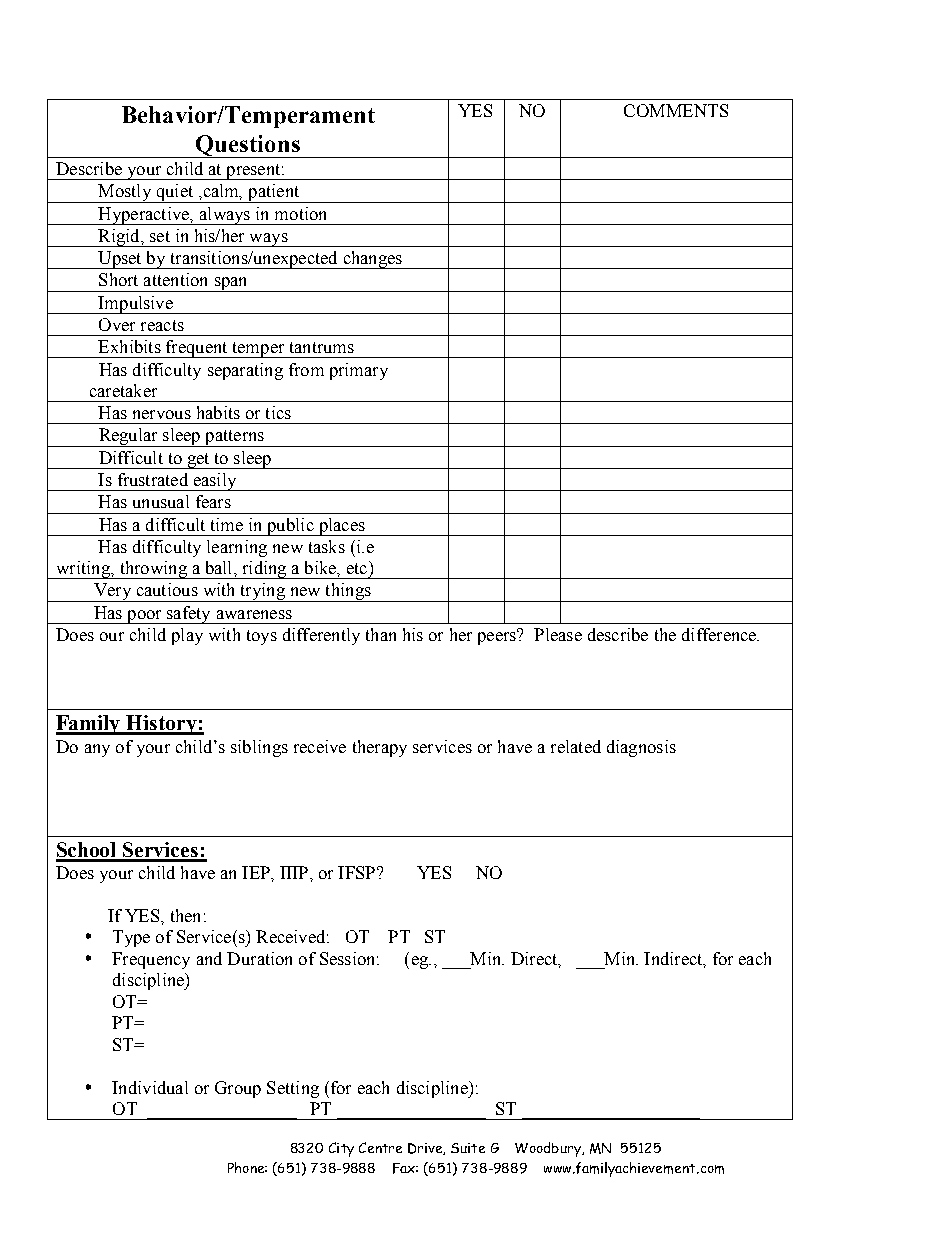  Describe the element at coordinates (257, 872) in the screenshot. I see `IEP` at that location.
